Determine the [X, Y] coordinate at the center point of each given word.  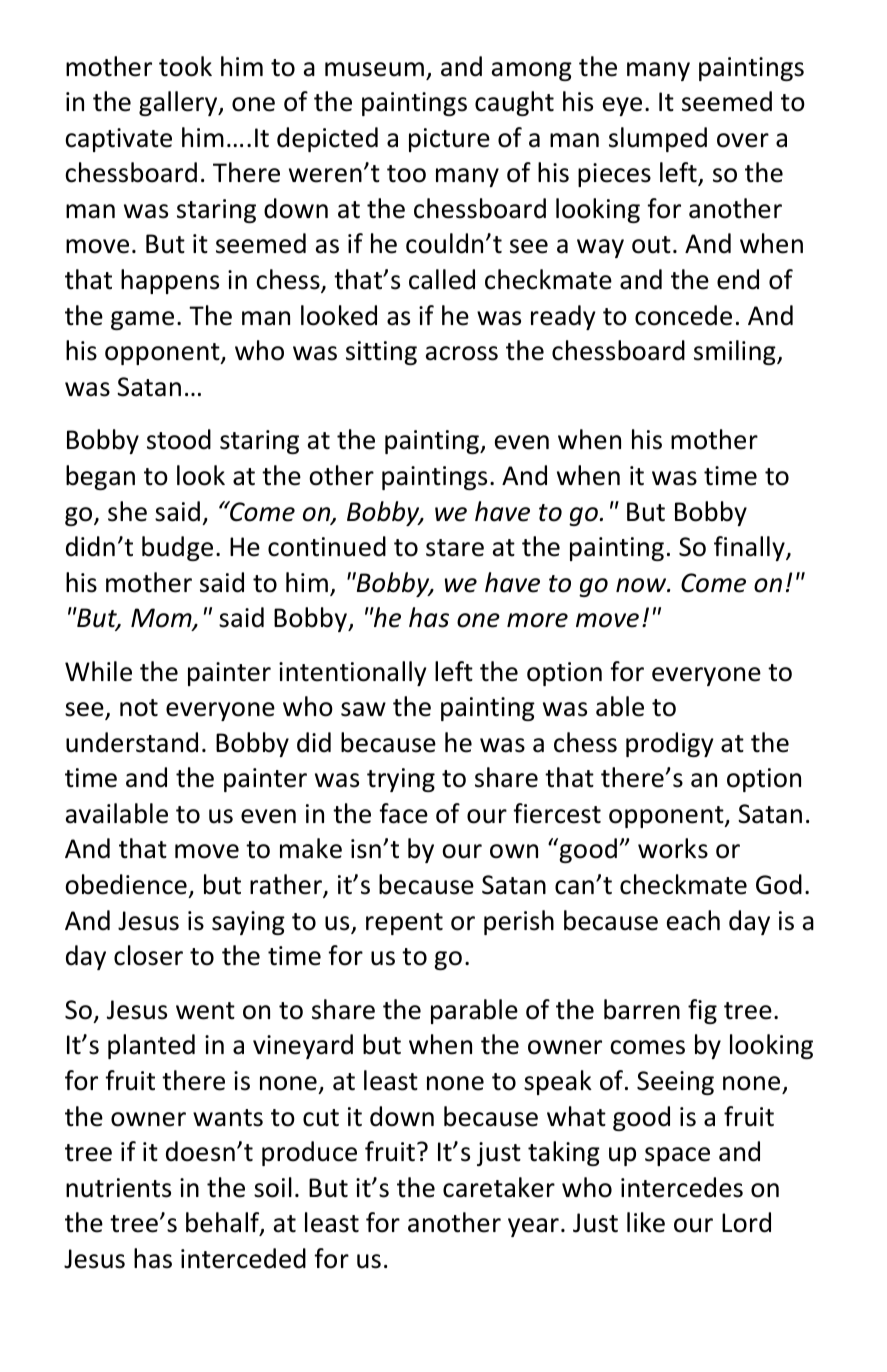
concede [683, 315]
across [462, 353]
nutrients [118, 1188]
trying [401, 780]
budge [177, 548]
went [205, 1011]
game [142, 320]
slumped [658, 139]
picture [449, 140]
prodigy [670, 744]
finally [750, 548]
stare [455, 548]
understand [132, 742]
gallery [179, 103]
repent [404, 924]
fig [702, 1011]
